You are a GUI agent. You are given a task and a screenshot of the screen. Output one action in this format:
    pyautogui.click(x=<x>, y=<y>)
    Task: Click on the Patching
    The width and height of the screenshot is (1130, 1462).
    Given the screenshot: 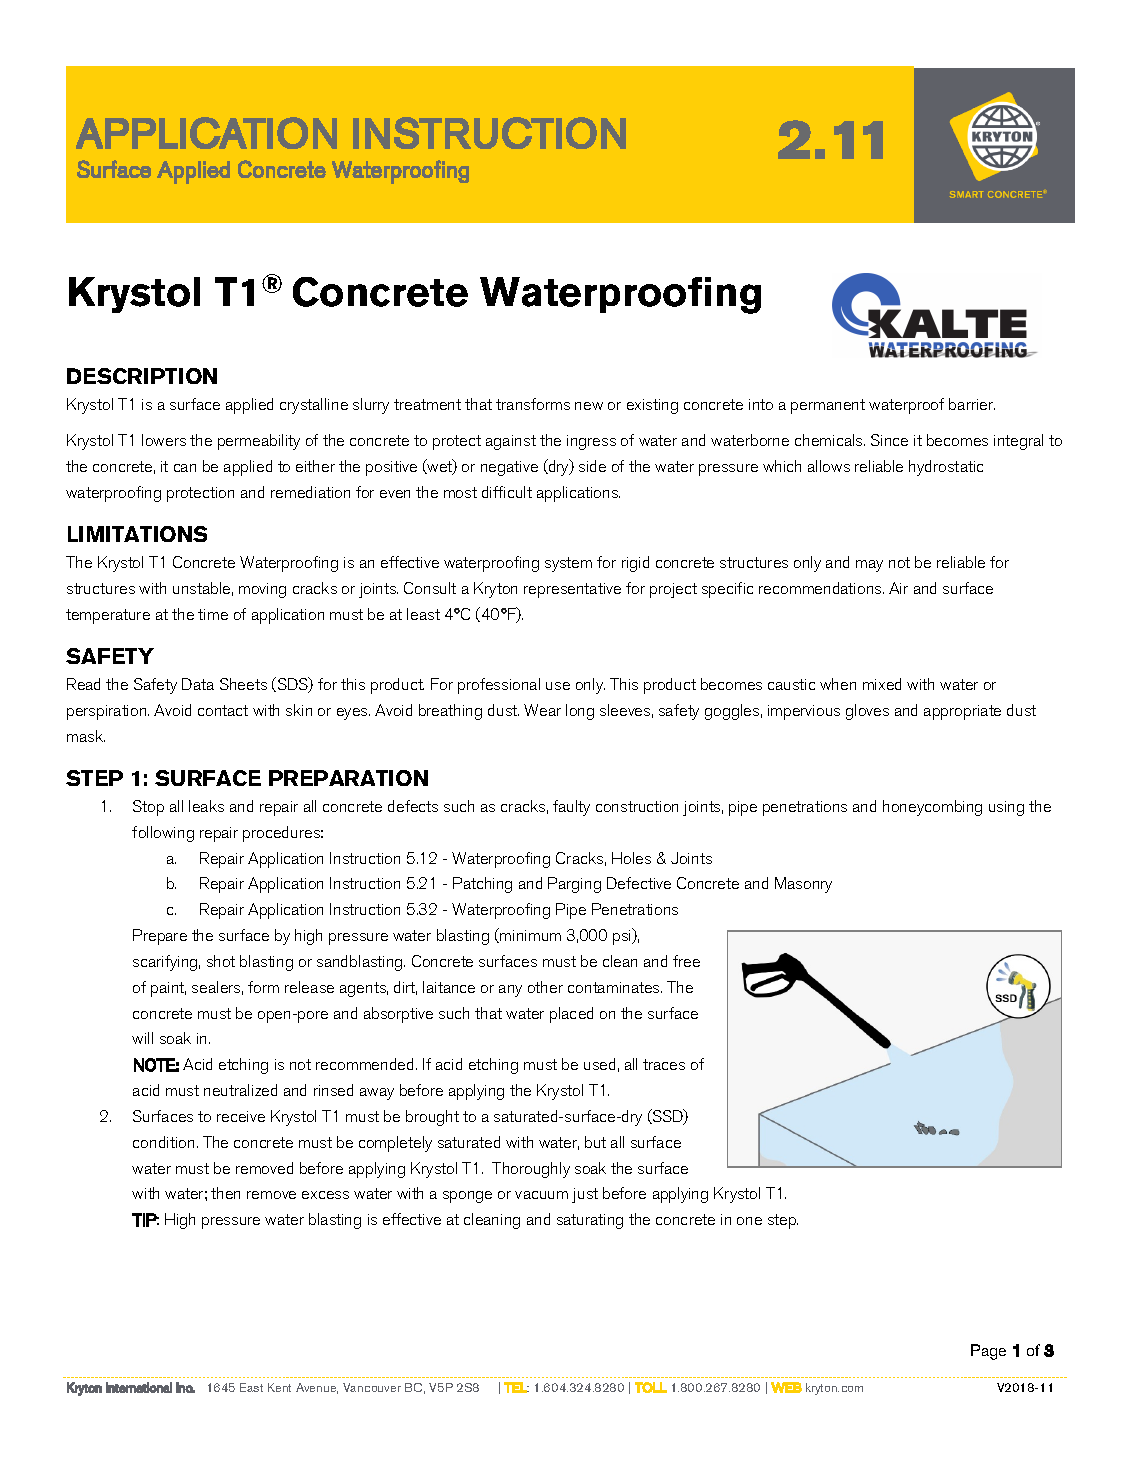 What is the action you would take?
    pyautogui.click(x=482, y=885)
